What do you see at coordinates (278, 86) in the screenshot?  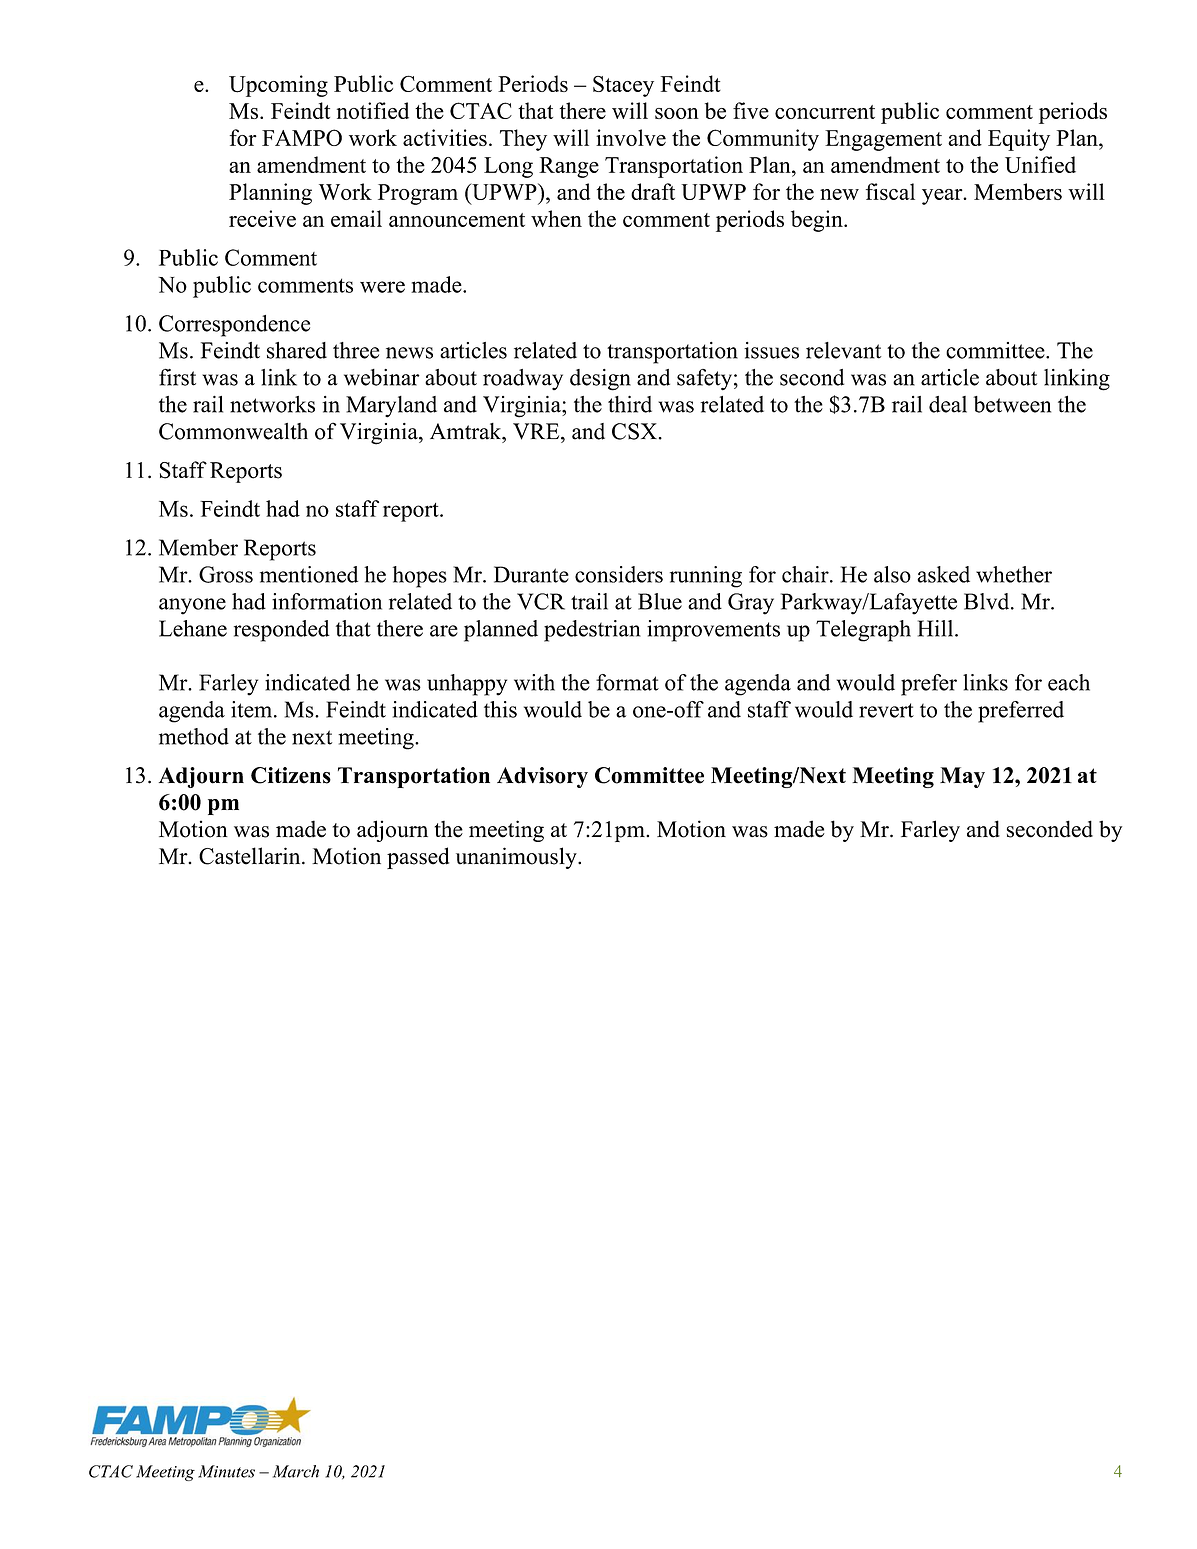 I see `Upcoming` at bounding box center [278, 86].
